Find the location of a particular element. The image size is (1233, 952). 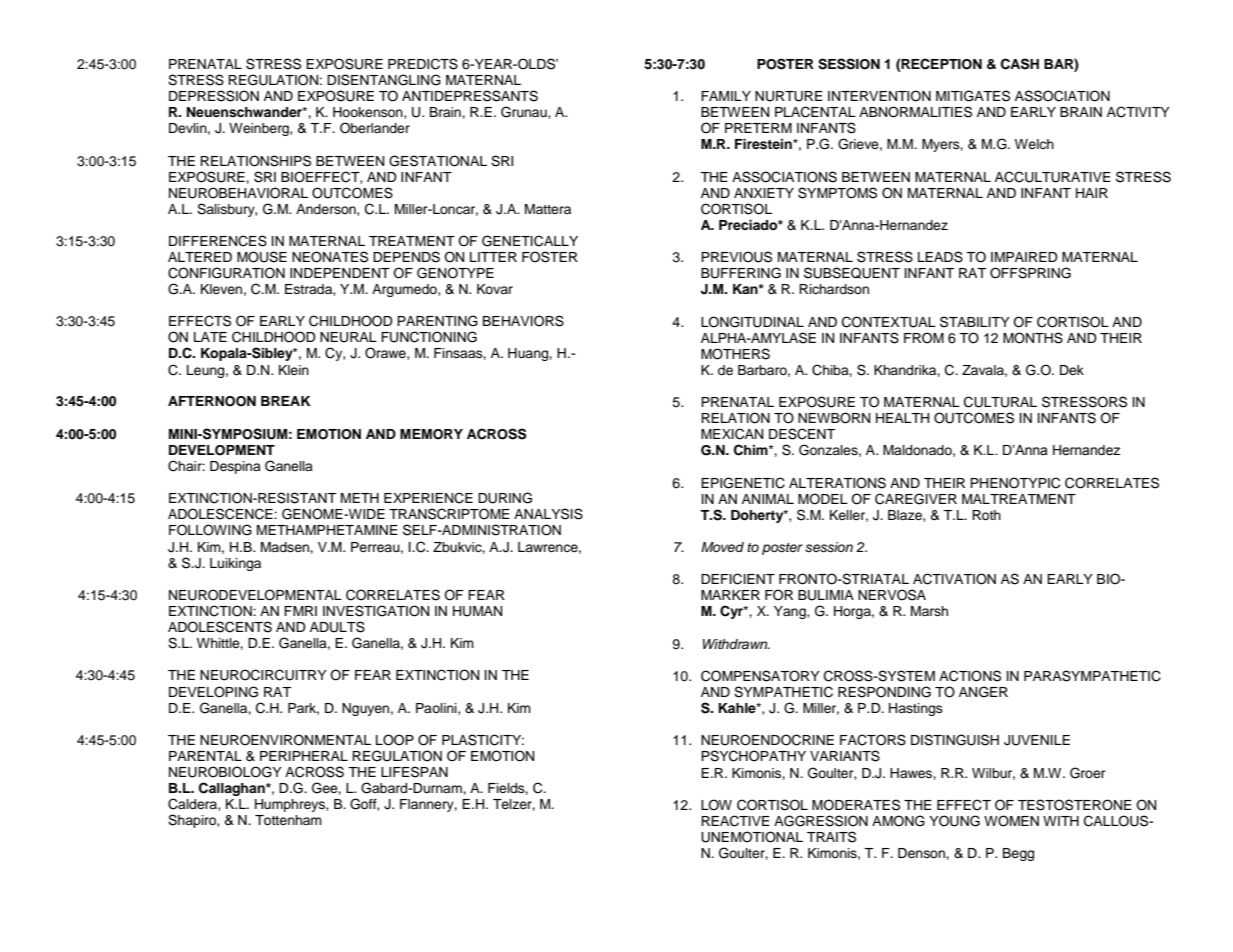

DISENTANGLING is located at coordinates (384, 80).
